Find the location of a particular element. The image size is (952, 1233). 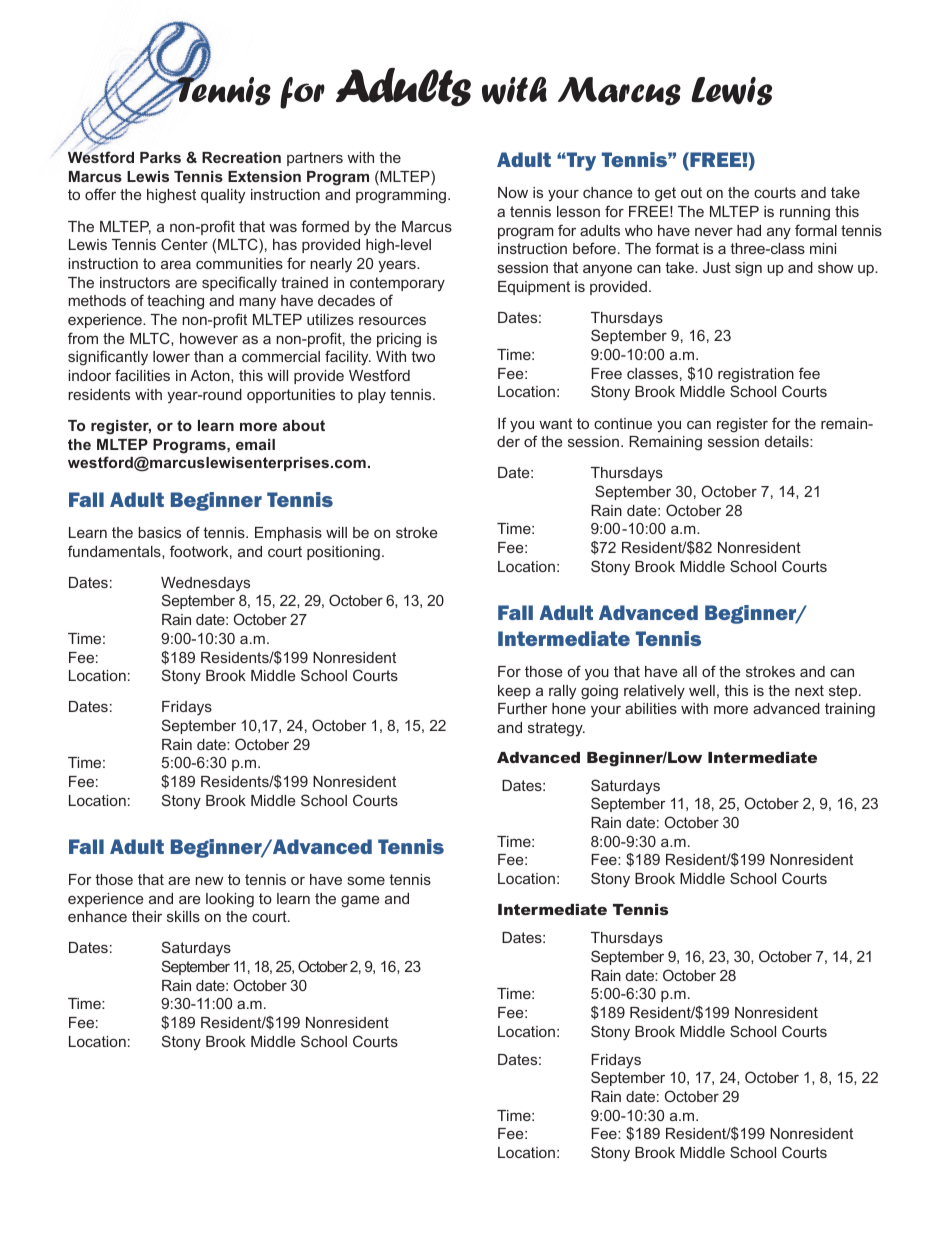

details is located at coordinates (788, 441).
